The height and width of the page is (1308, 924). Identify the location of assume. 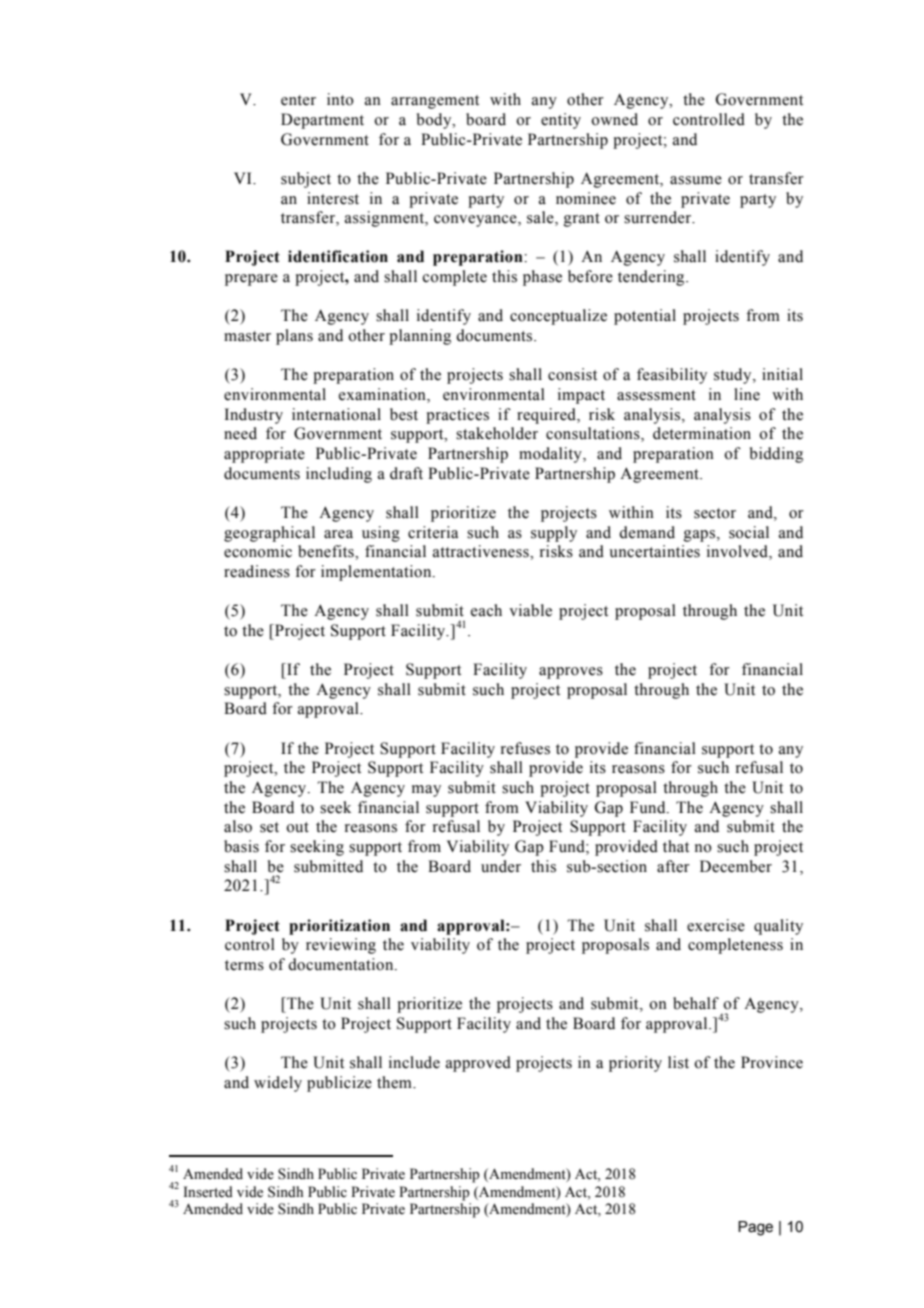
(696, 180).
